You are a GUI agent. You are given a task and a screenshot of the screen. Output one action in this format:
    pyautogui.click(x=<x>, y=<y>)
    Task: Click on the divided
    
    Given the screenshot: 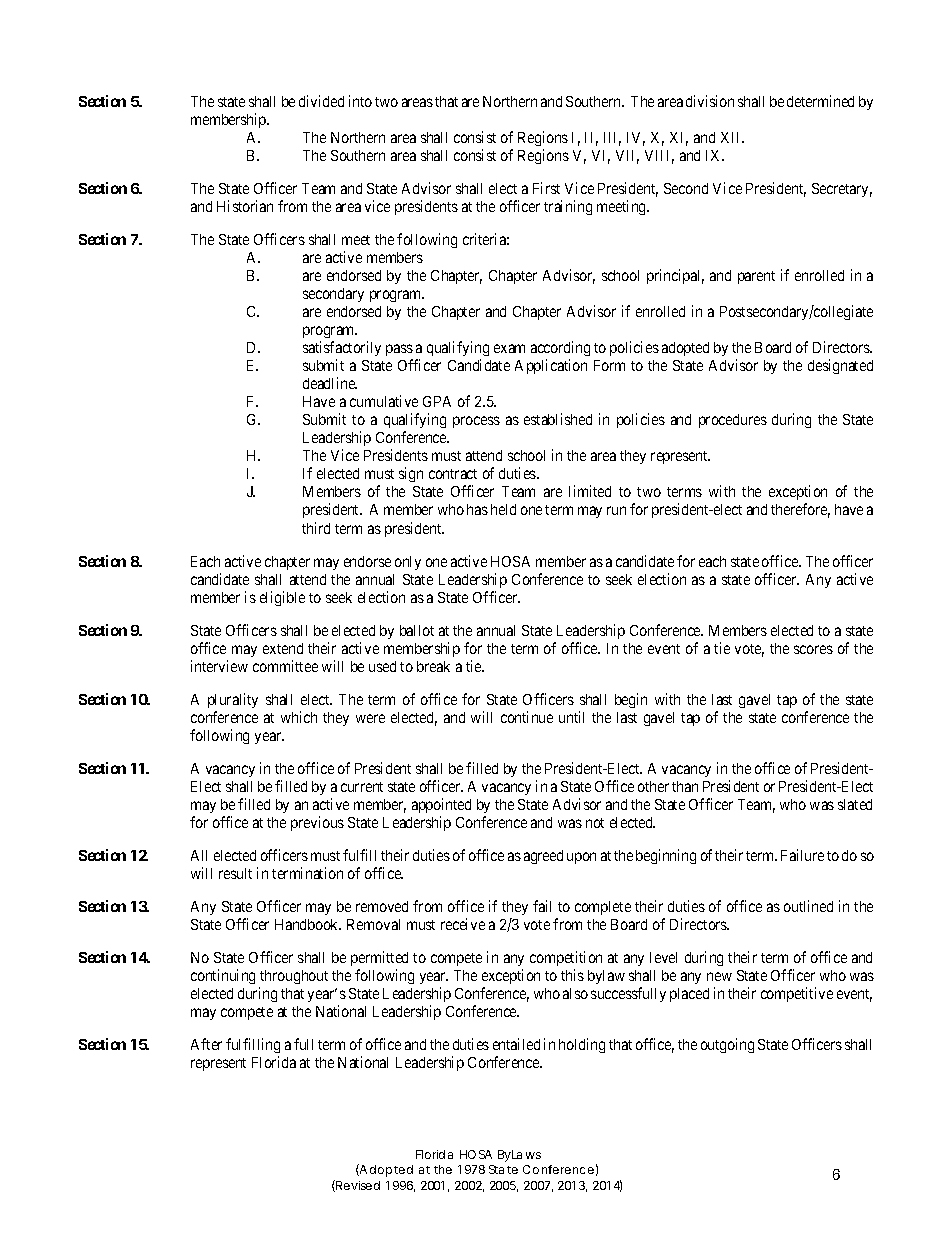 What is the action you would take?
    pyautogui.click(x=321, y=101)
